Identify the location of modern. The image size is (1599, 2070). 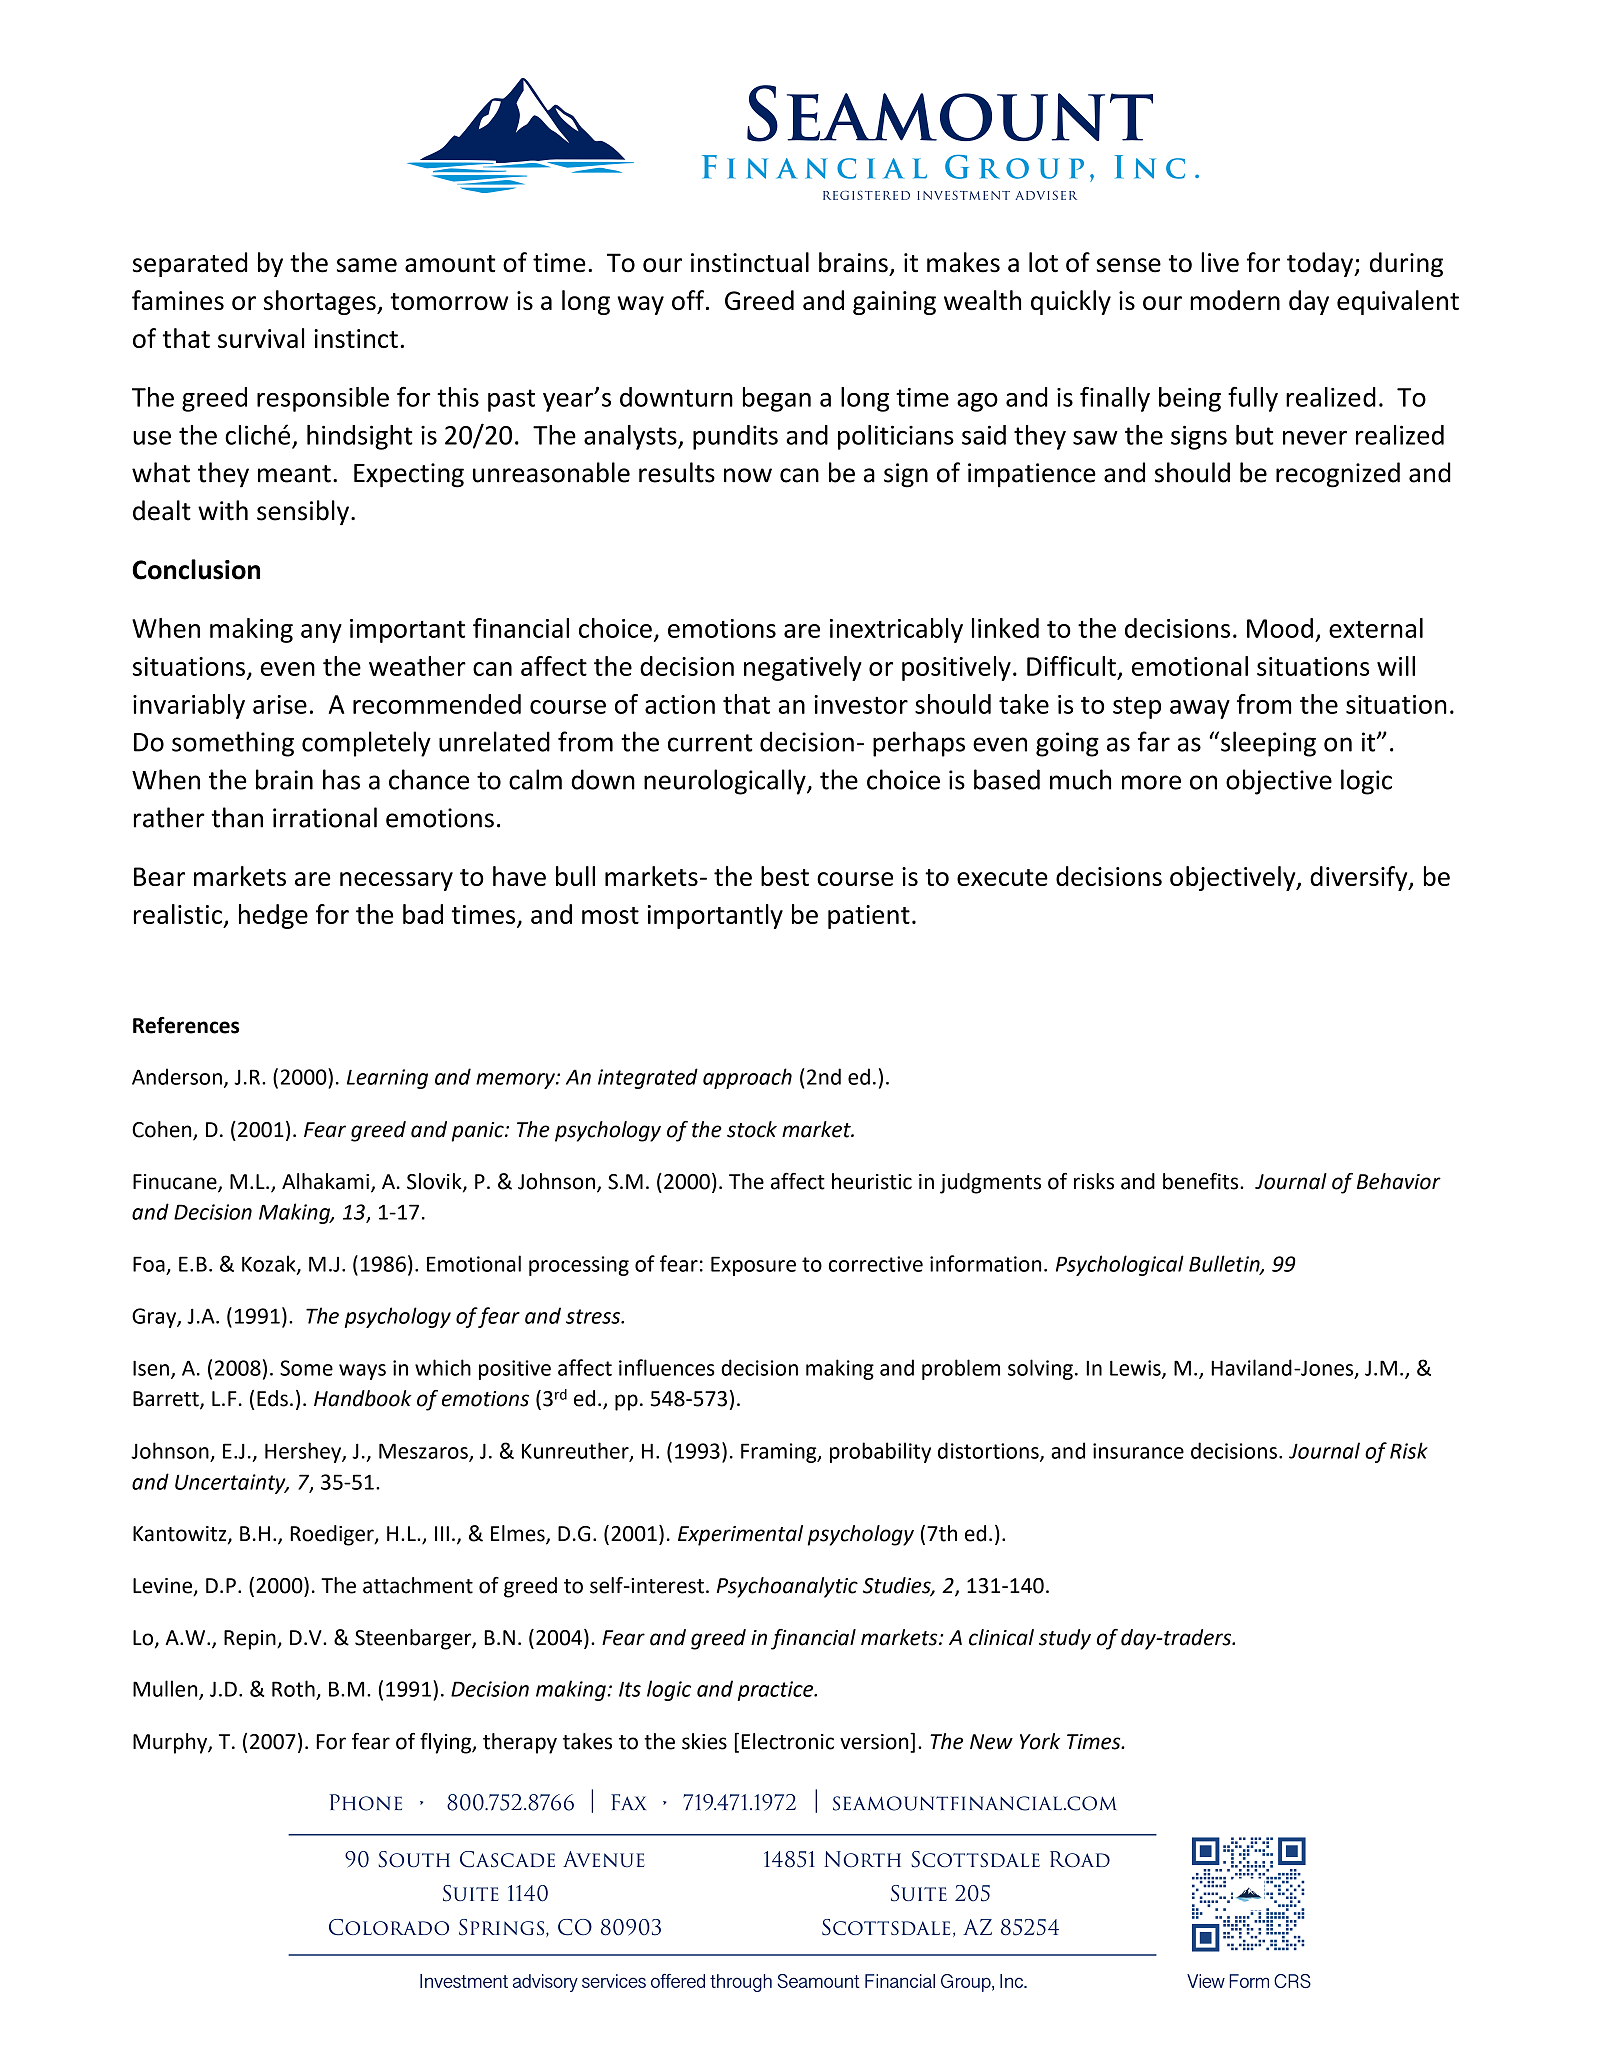
(1235, 300).
